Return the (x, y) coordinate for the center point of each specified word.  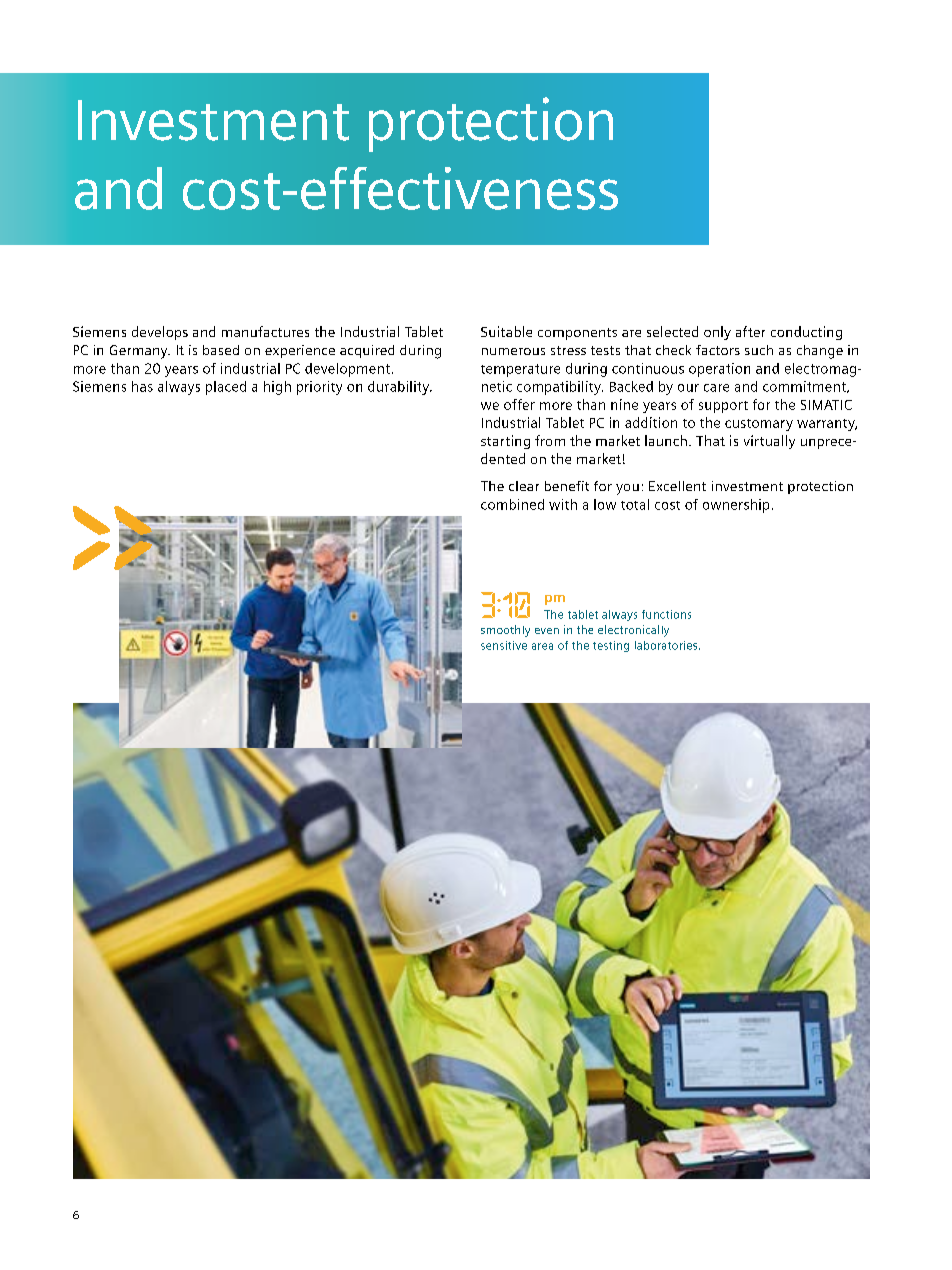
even (547, 631)
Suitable (506, 331)
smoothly (505, 631)
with (563, 504)
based (221, 350)
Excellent (677, 486)
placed (226, 388)
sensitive (504, 645)
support (723, 407)
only (717, 333)
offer (519, 404)
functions (666, 614)
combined (512, 504)
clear (524, 486)
